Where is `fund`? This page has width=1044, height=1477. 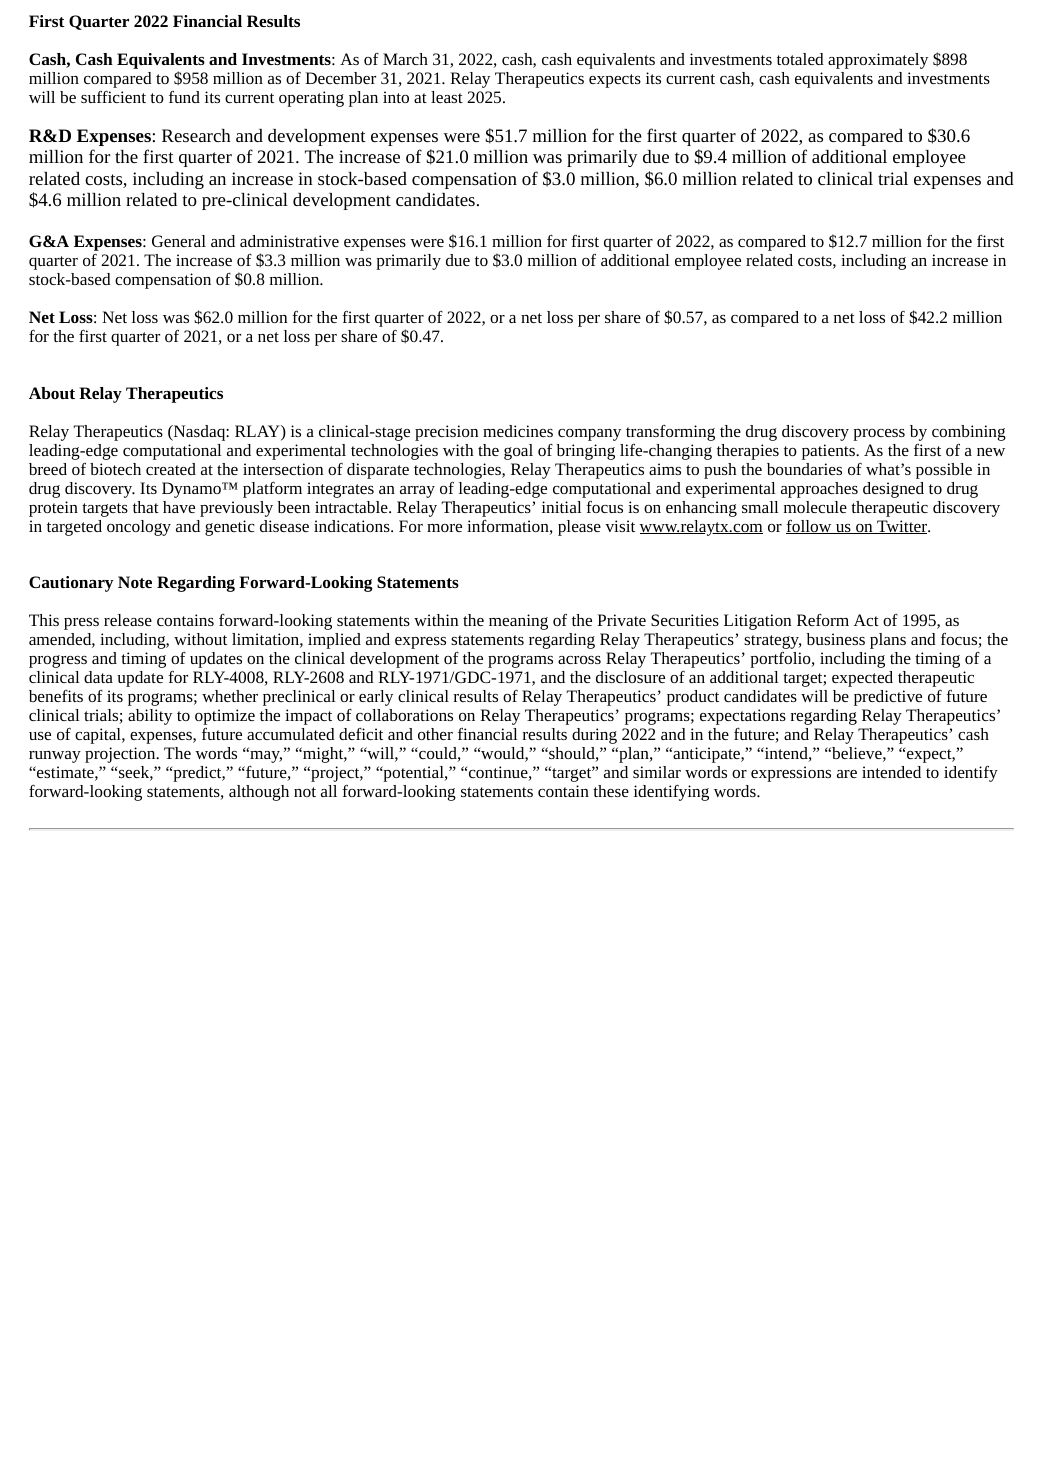 fund is located at coordinates (184, 97).
